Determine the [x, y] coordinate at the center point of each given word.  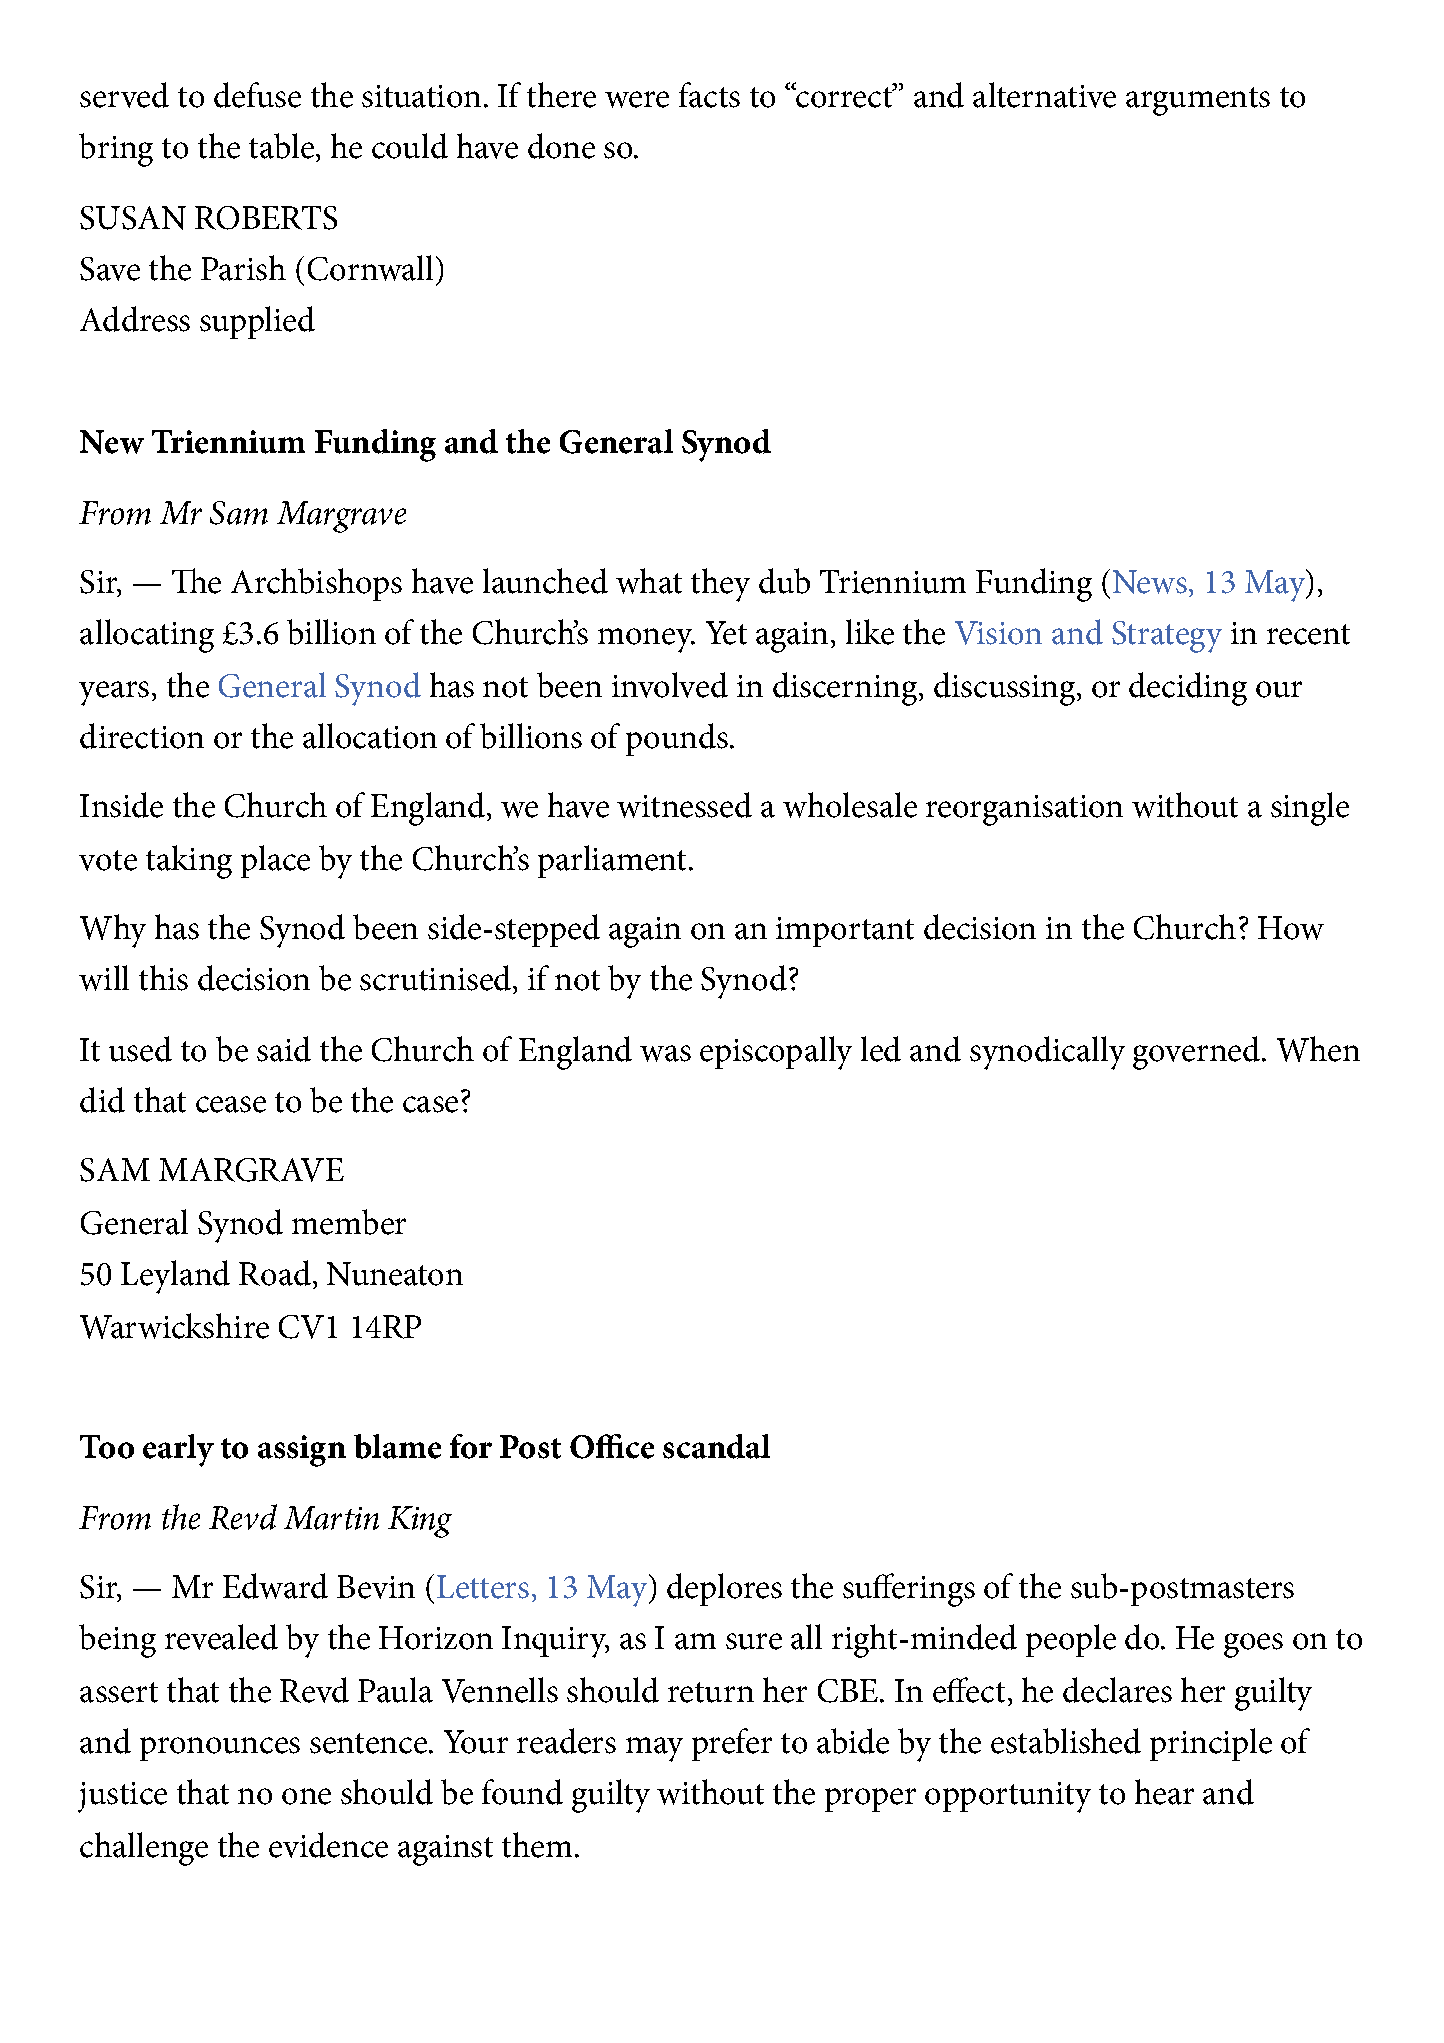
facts [709, 95]
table [281, 146]
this [163, 978]
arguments [1198, 101]
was [665, 1053]
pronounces [220, 1749]
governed [1196, 1053]
